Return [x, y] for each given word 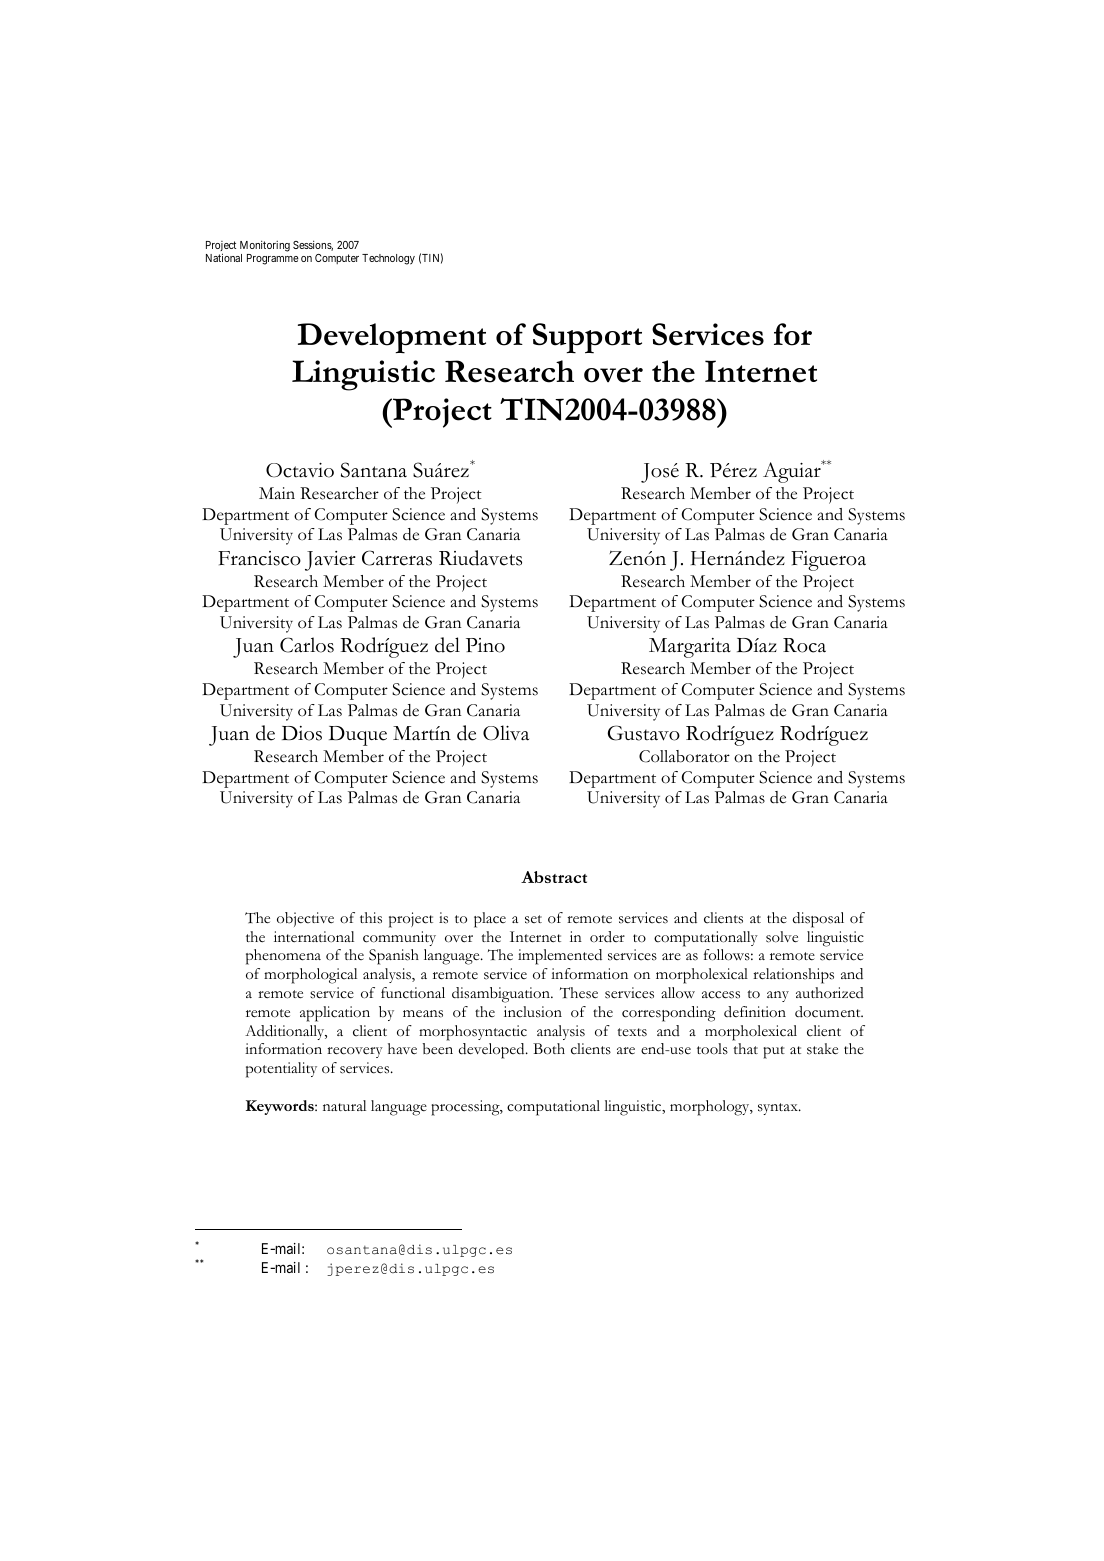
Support [587, 338]
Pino [485, 645]
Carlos [307, 645]
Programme [273, 259]
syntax [779, 1109]
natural [344, 1105]
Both [549, 1049]
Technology [388, 259]
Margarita [690, 648]
